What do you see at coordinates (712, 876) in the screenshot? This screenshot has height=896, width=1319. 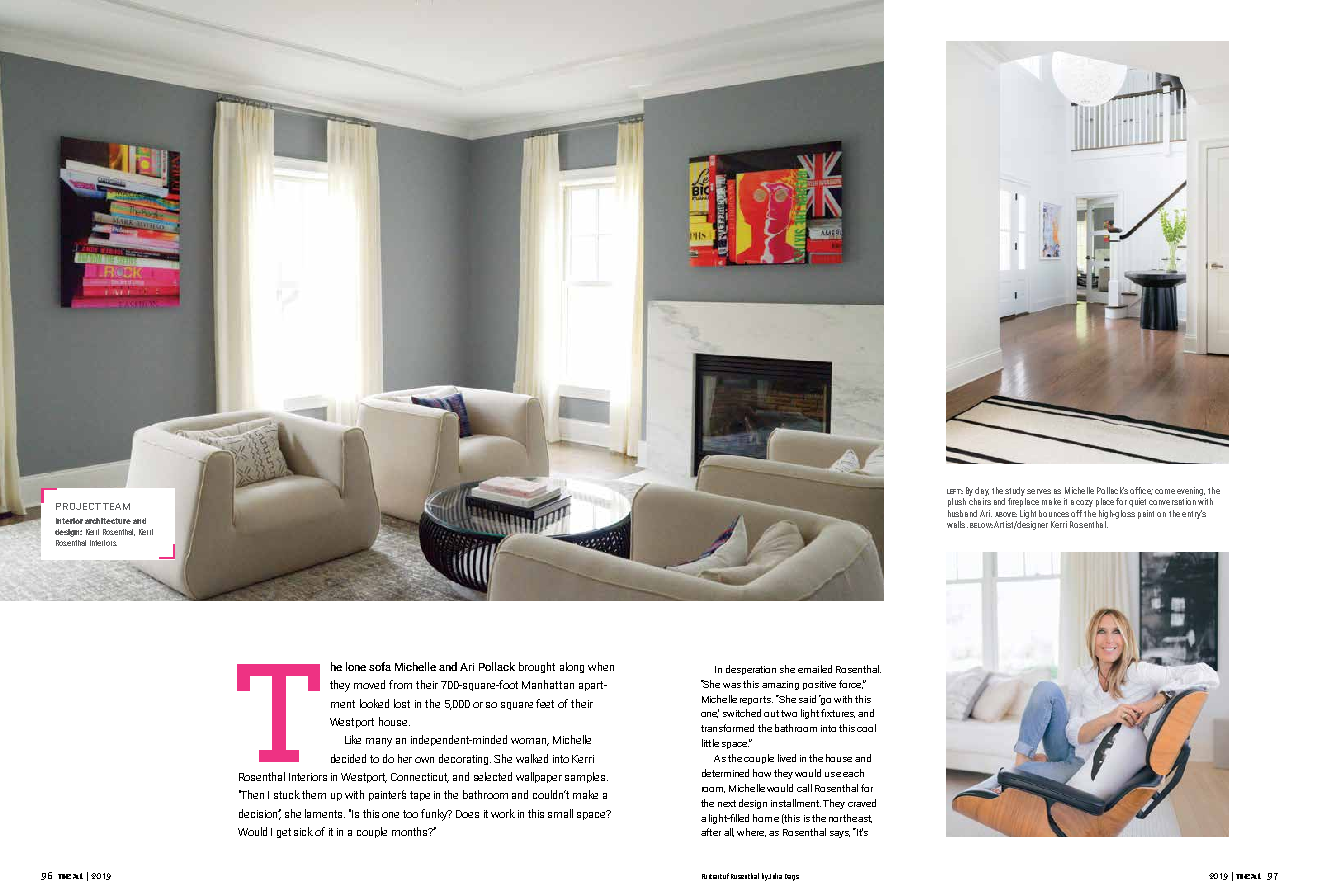 I see `Portrait` at bounding box center [712, 876].
